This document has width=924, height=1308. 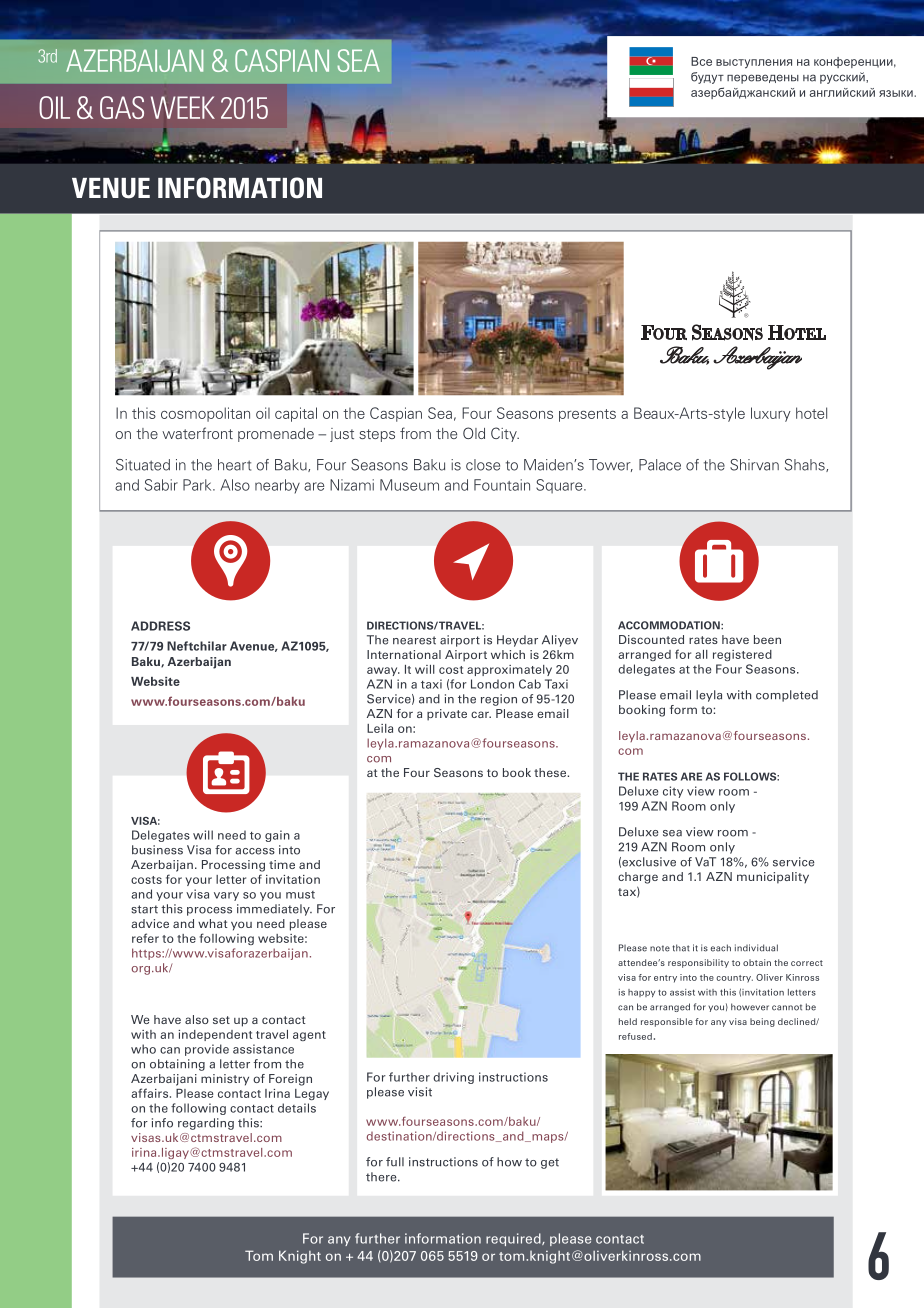 I want to click on what, so click(x=213, y=923).
